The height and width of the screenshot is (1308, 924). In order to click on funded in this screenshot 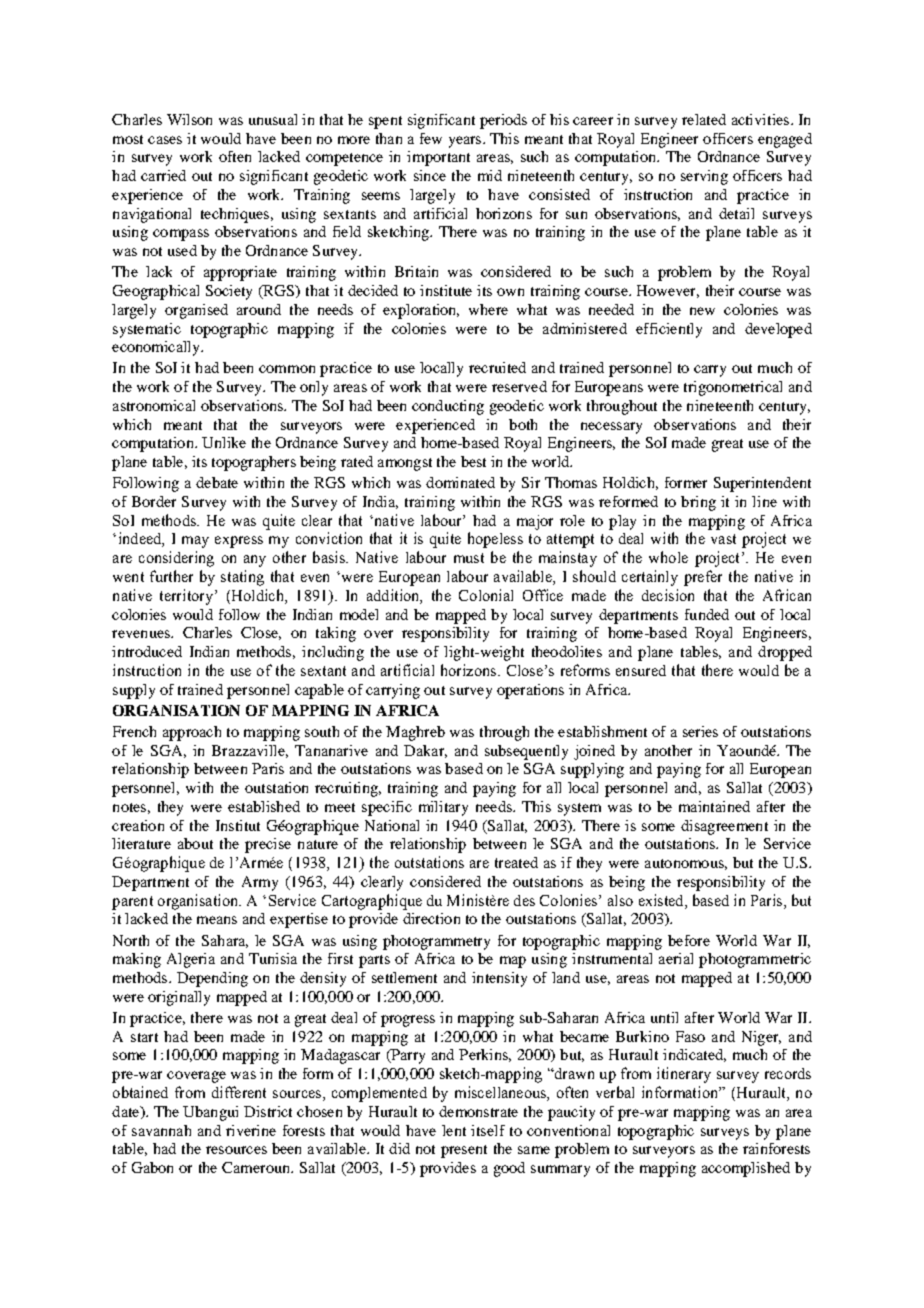, I will do `click(707, 614)`.
